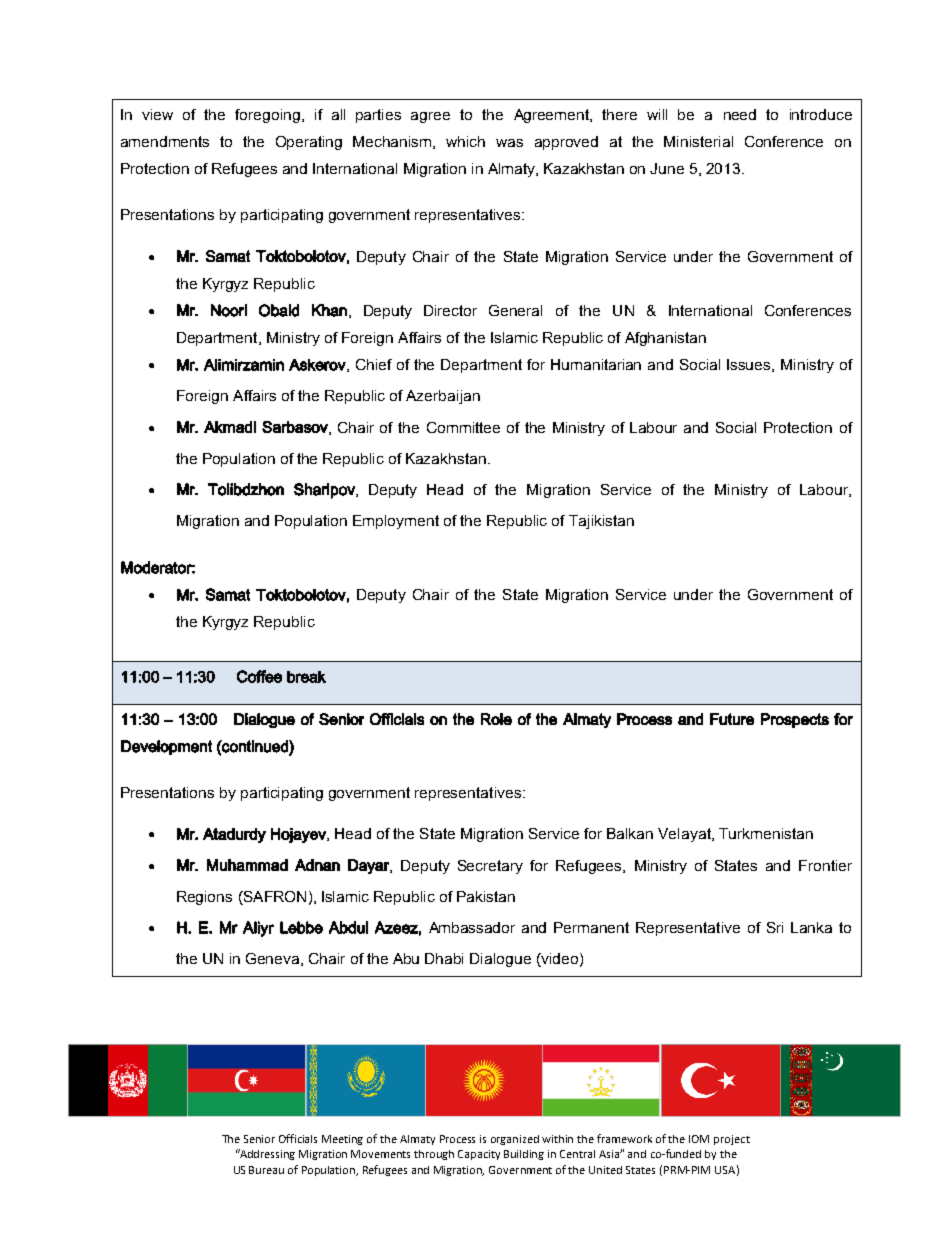 Image resolution: width=952 pixels, height=1233 pixels. I want to click on Role, so click(496, 719).
